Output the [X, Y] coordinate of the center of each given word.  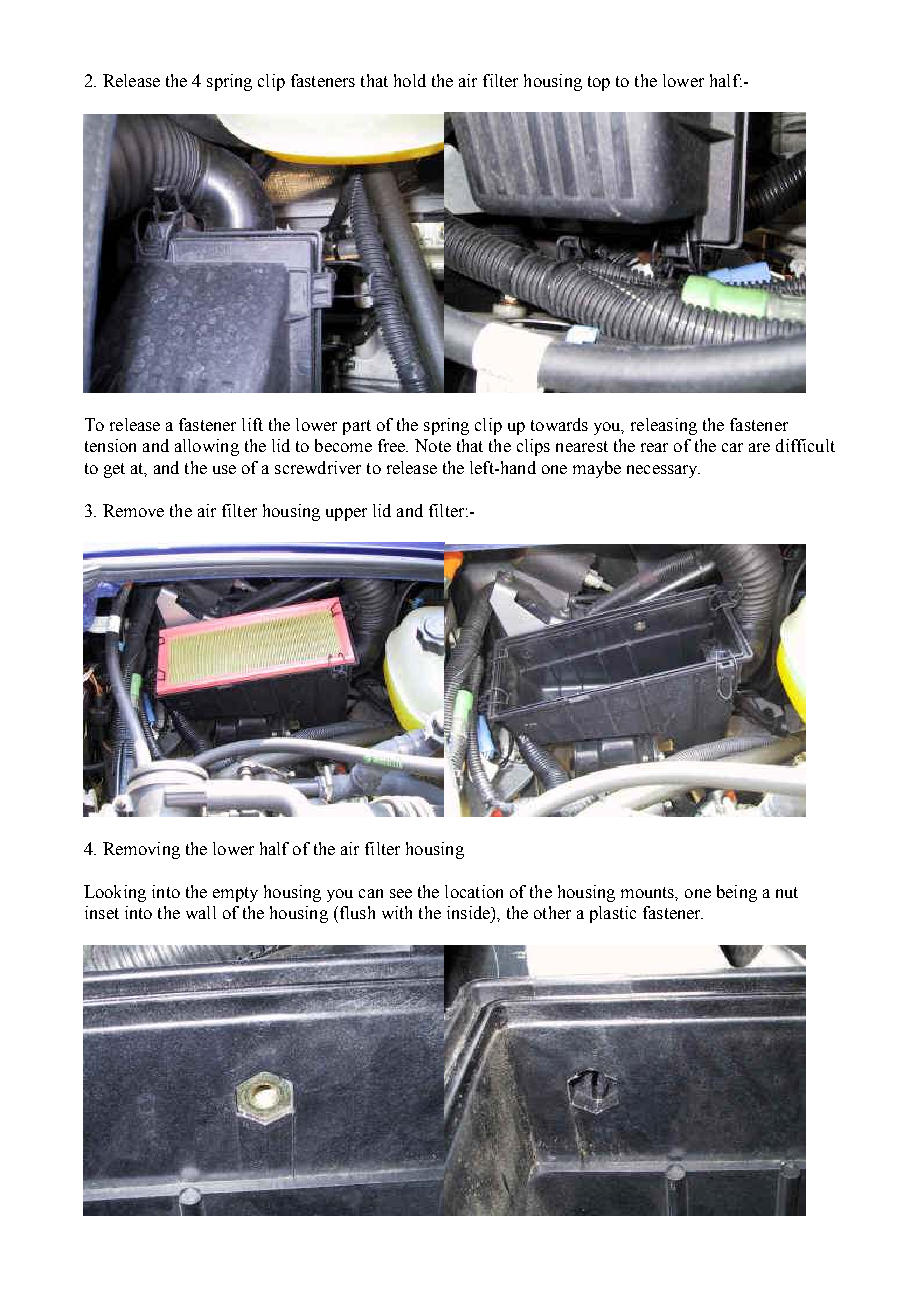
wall [201, 912]
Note [433, 445]
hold [410, 80]
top [599, 83]
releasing [664, 426]
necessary [663, 471]
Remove [133, 510]
